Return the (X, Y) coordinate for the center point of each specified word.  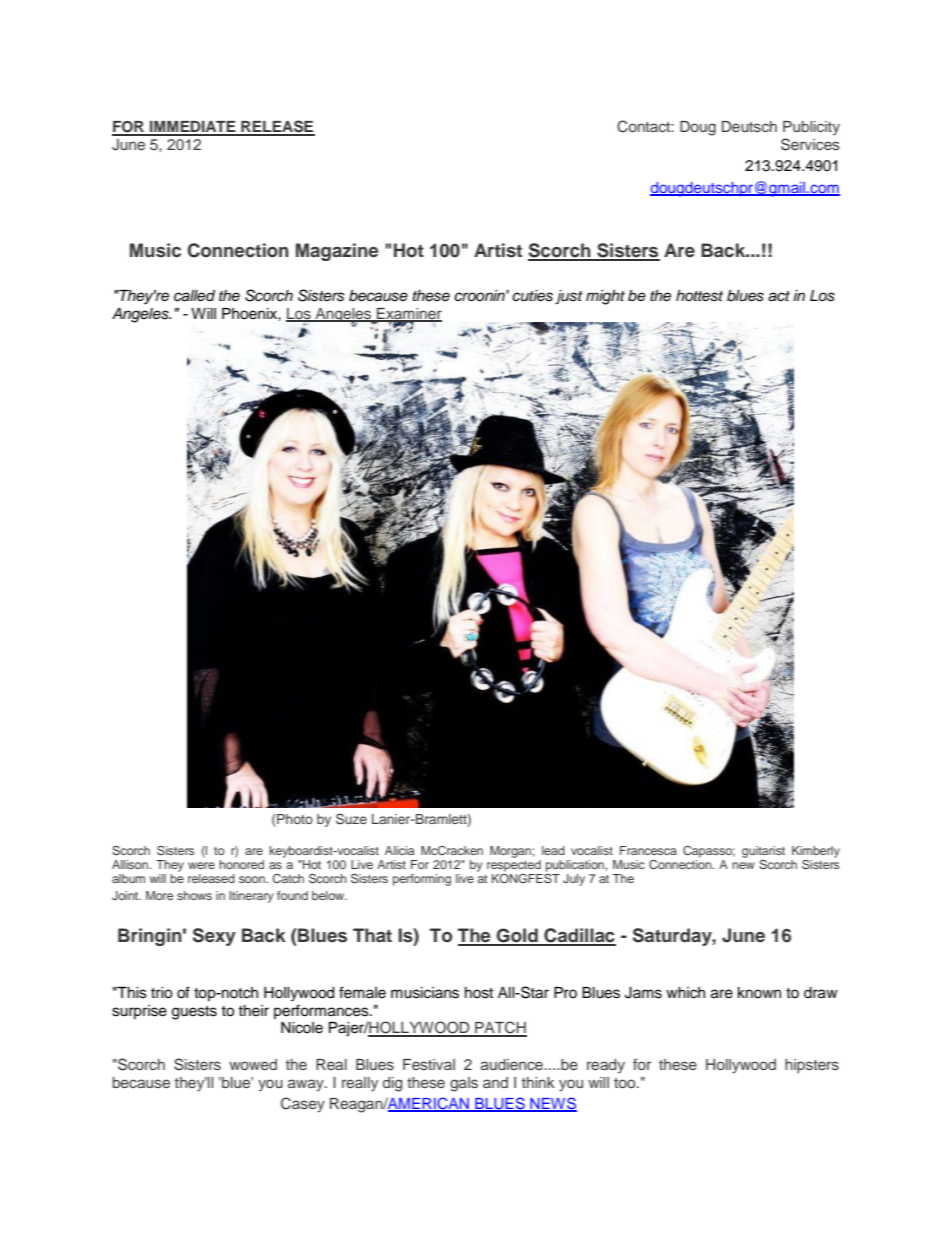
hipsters (812, 1066)
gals (464, 1084)
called (194, 296)
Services (810, 144)
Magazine (337, 252)
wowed (253, 1064)
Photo (294, 820)
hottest (699, 296)
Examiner (408, 315)
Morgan (511, 852)
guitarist (763, 852)
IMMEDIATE (193, 128)
